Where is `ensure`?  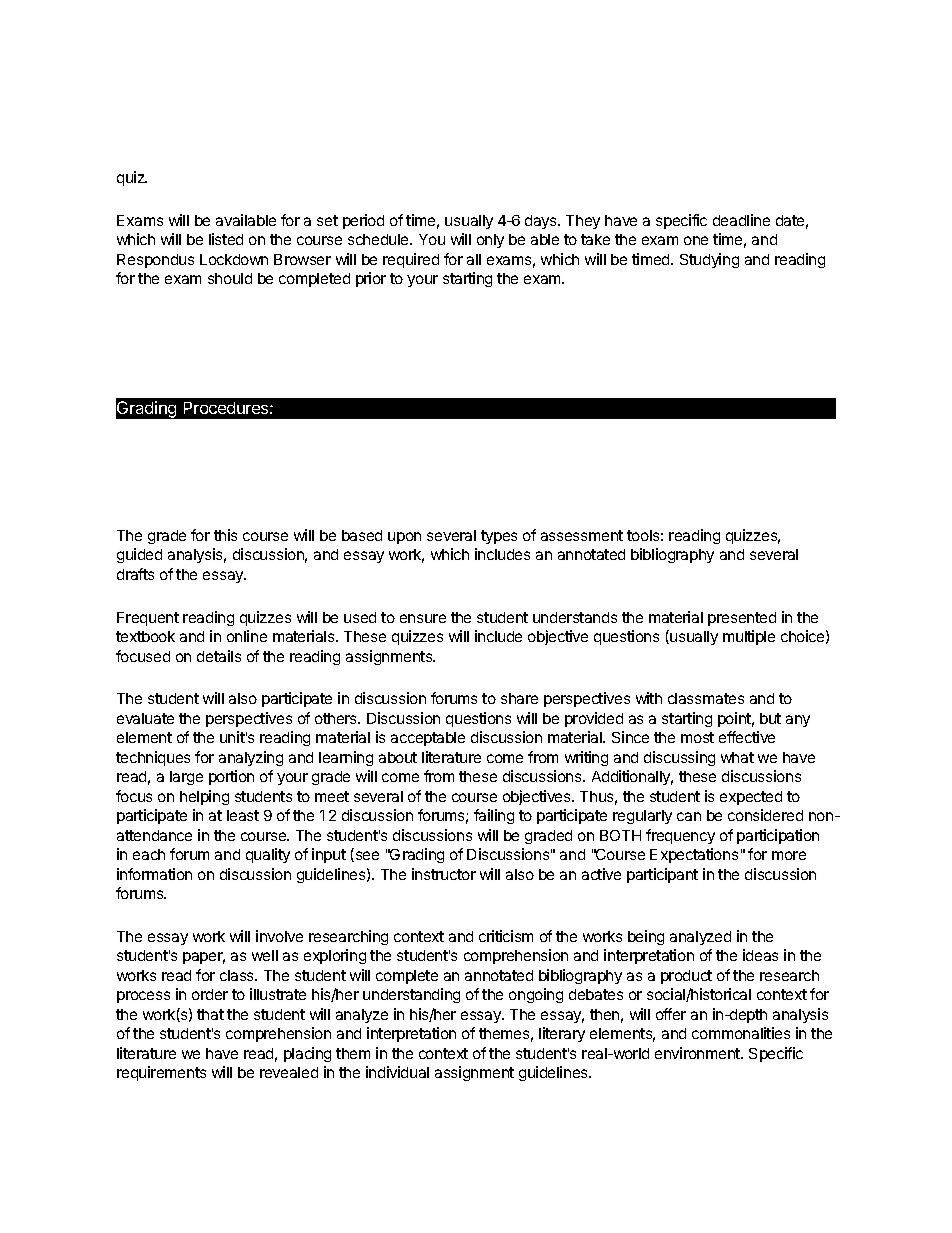
ensure is located at coordinates (423, 618).
